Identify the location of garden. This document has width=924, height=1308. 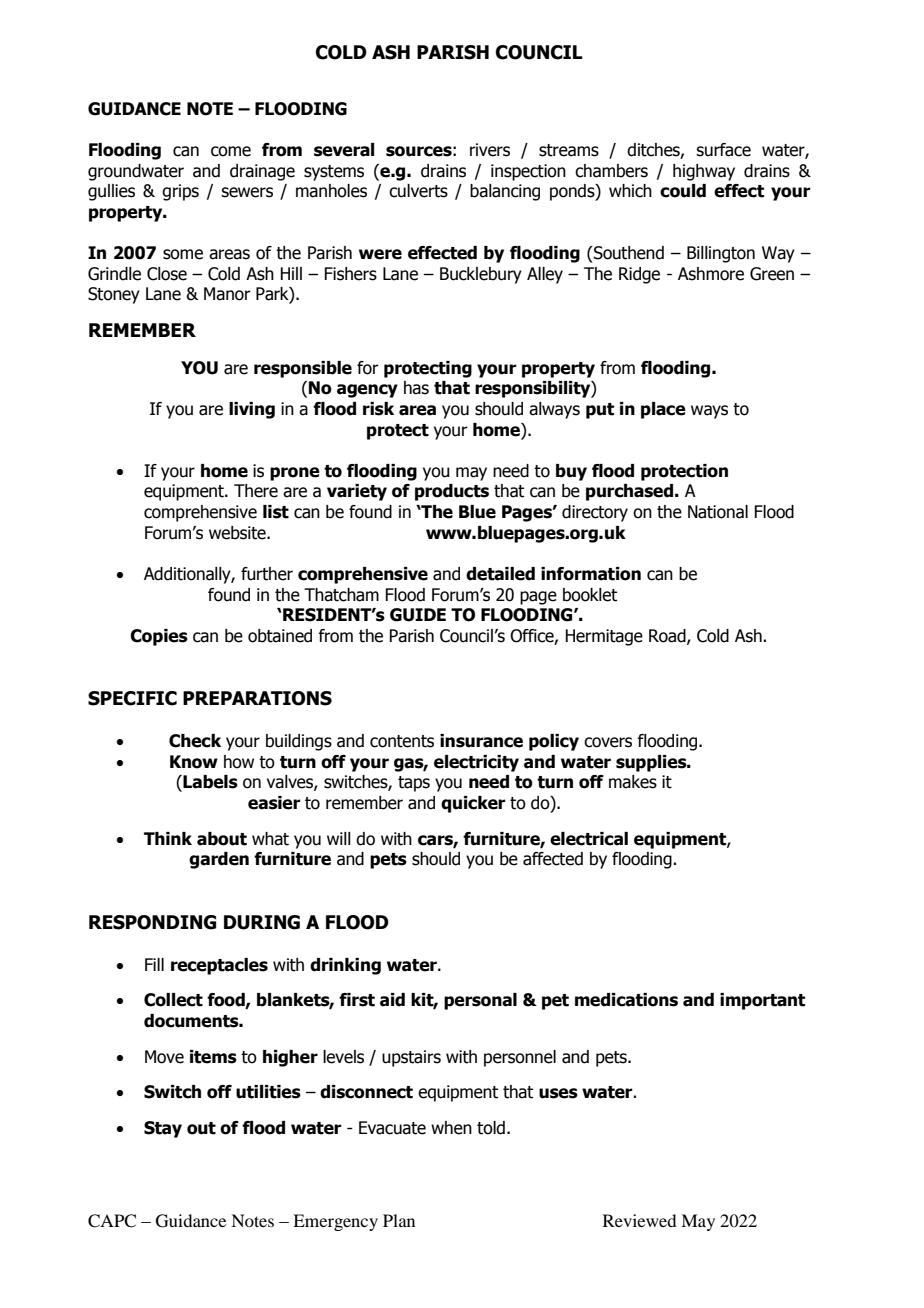
(219, 860).
